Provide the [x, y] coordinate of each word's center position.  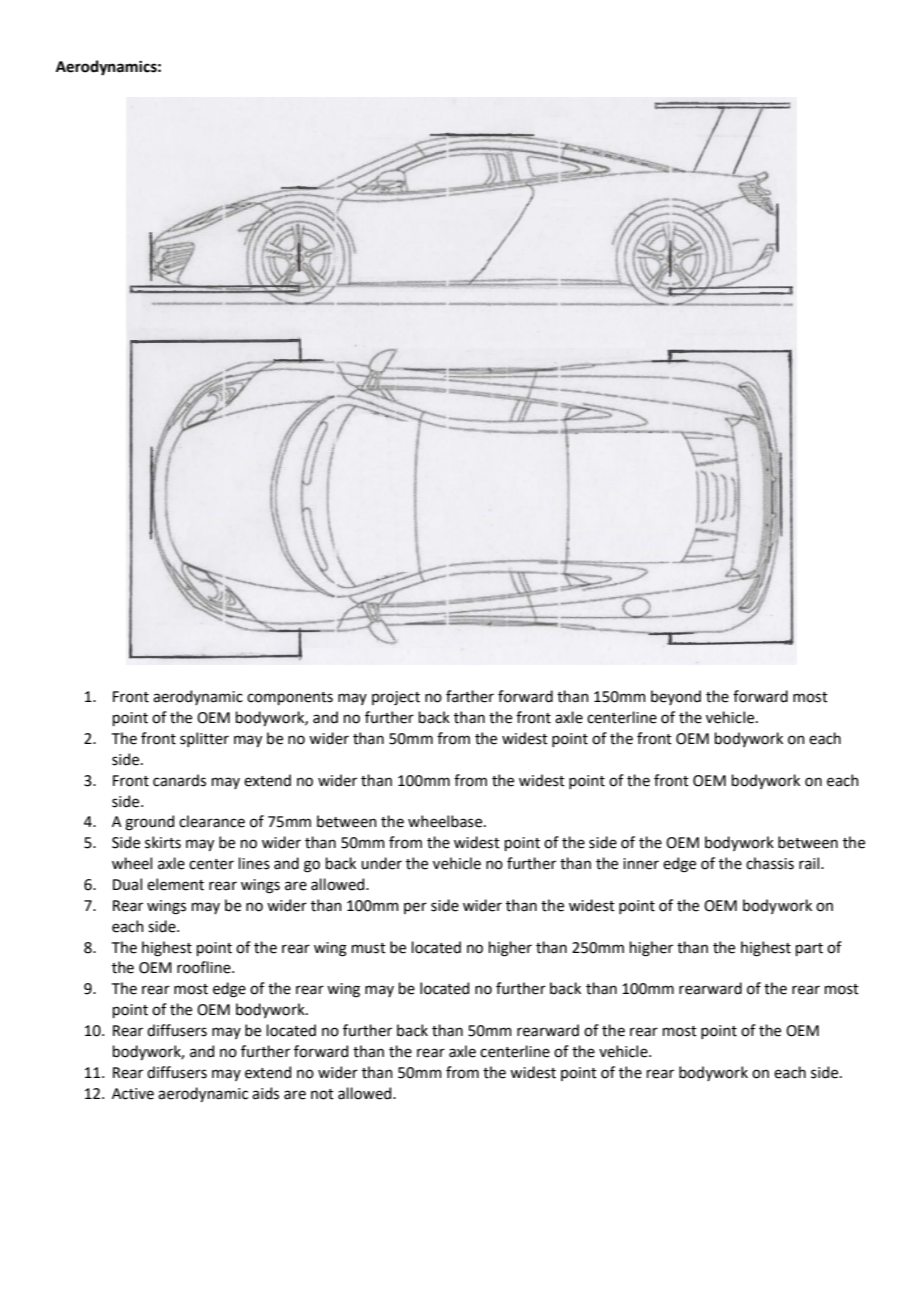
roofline [205, 967]
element [175, 884]
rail [810, 863]
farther [470, 696]
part [809, 949]
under [381, 863]
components [290, 698]
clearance [212, 821]
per [415, 908]
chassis [770, 863]
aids [265, 1093]
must [369, 948]
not [322, 1094]
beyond [676, 697]
